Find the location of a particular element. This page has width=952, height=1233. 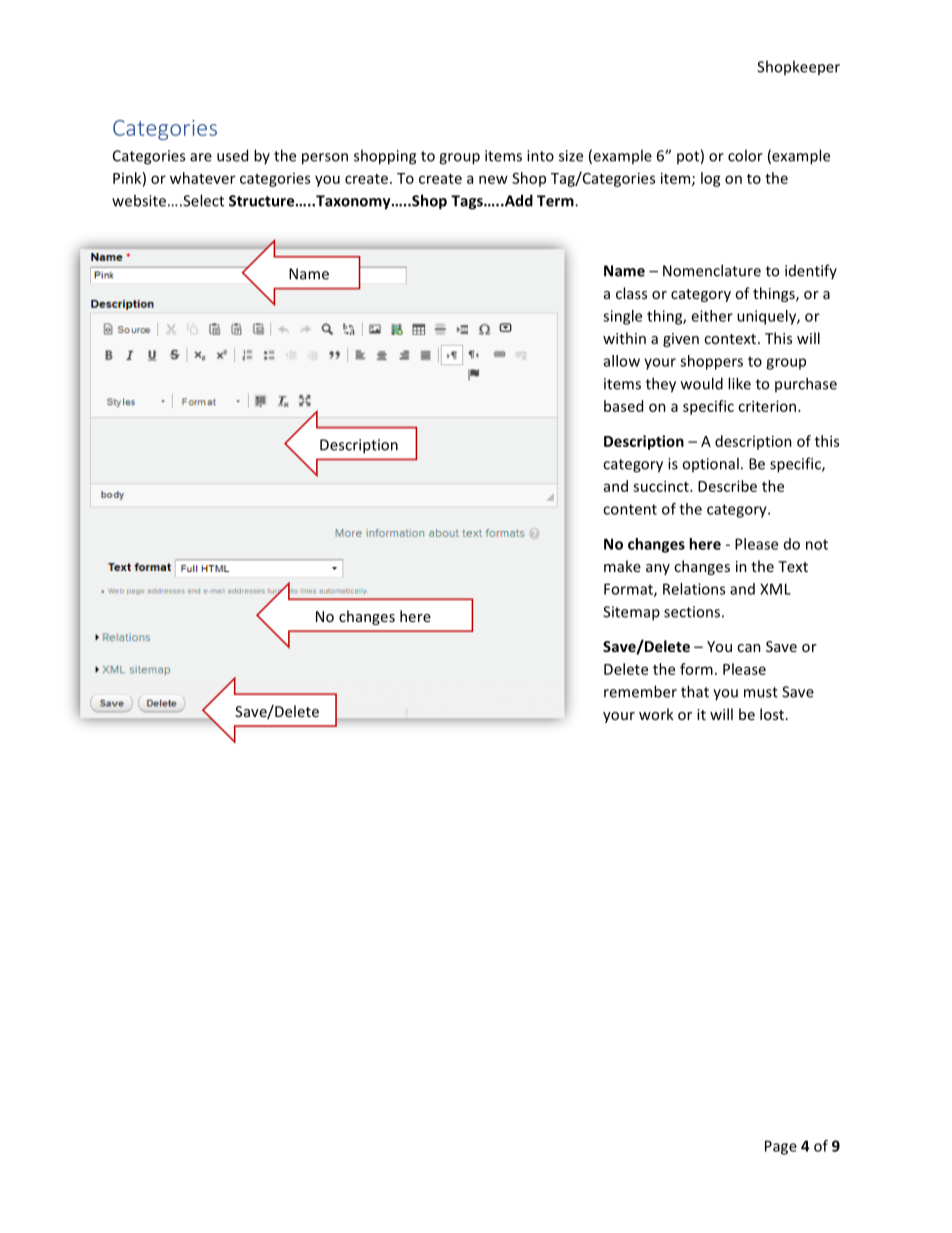

make is located at coordinates (622, 566).
